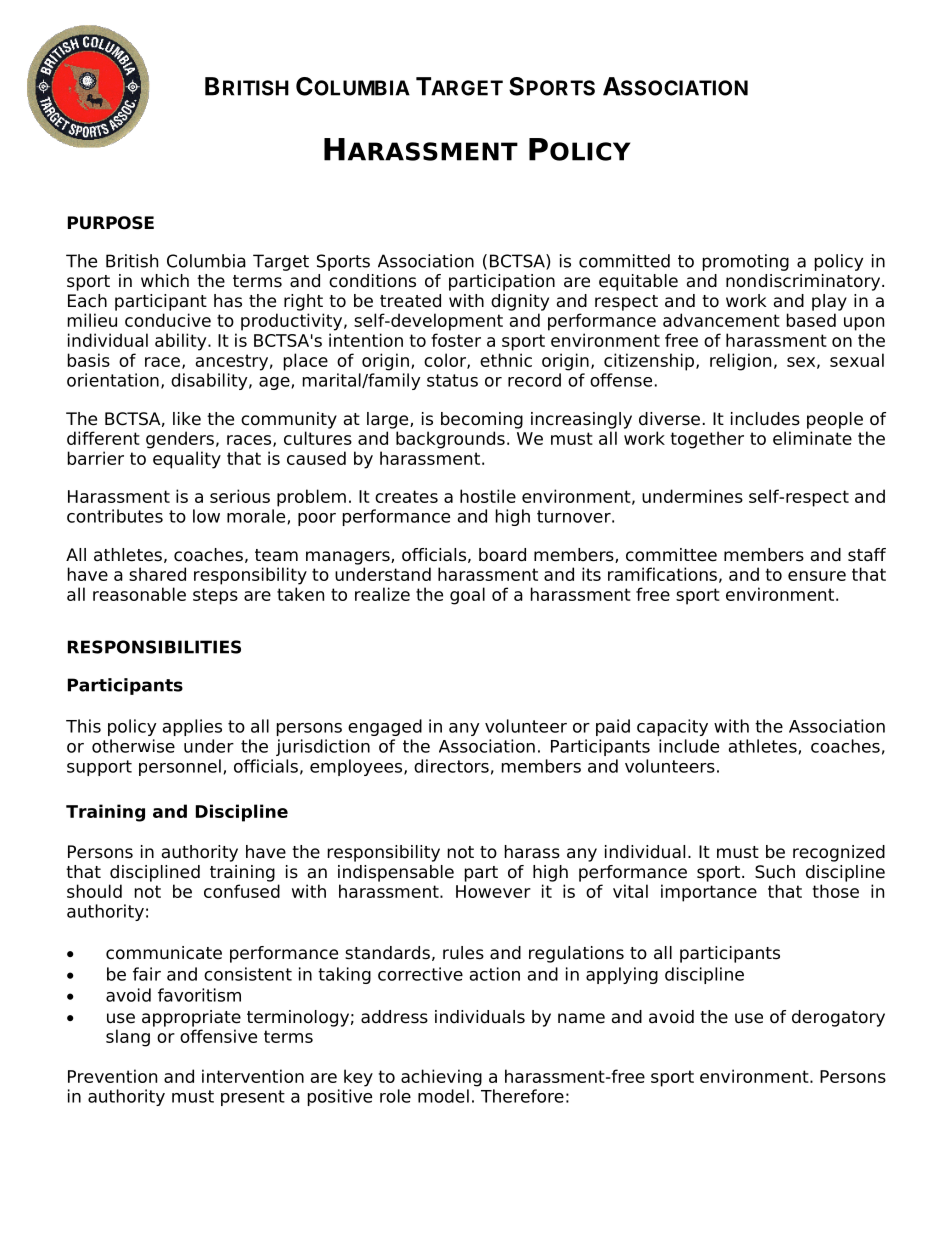 This image has height=1233, width=952. Describe the element at coordinates (817, 576) in the image. I see `ensure` at that location.
